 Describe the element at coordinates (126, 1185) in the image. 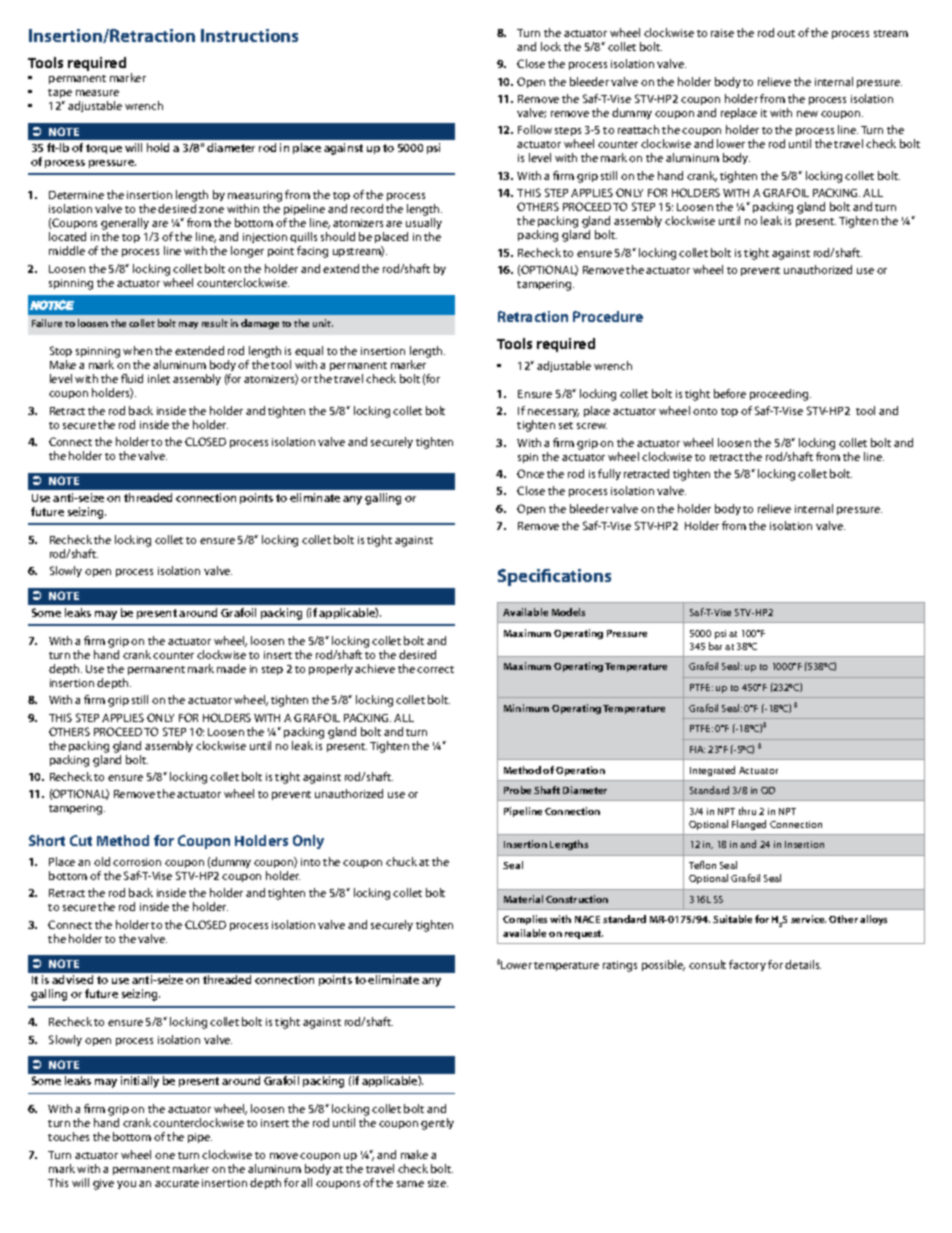

I see `you` at that location.
